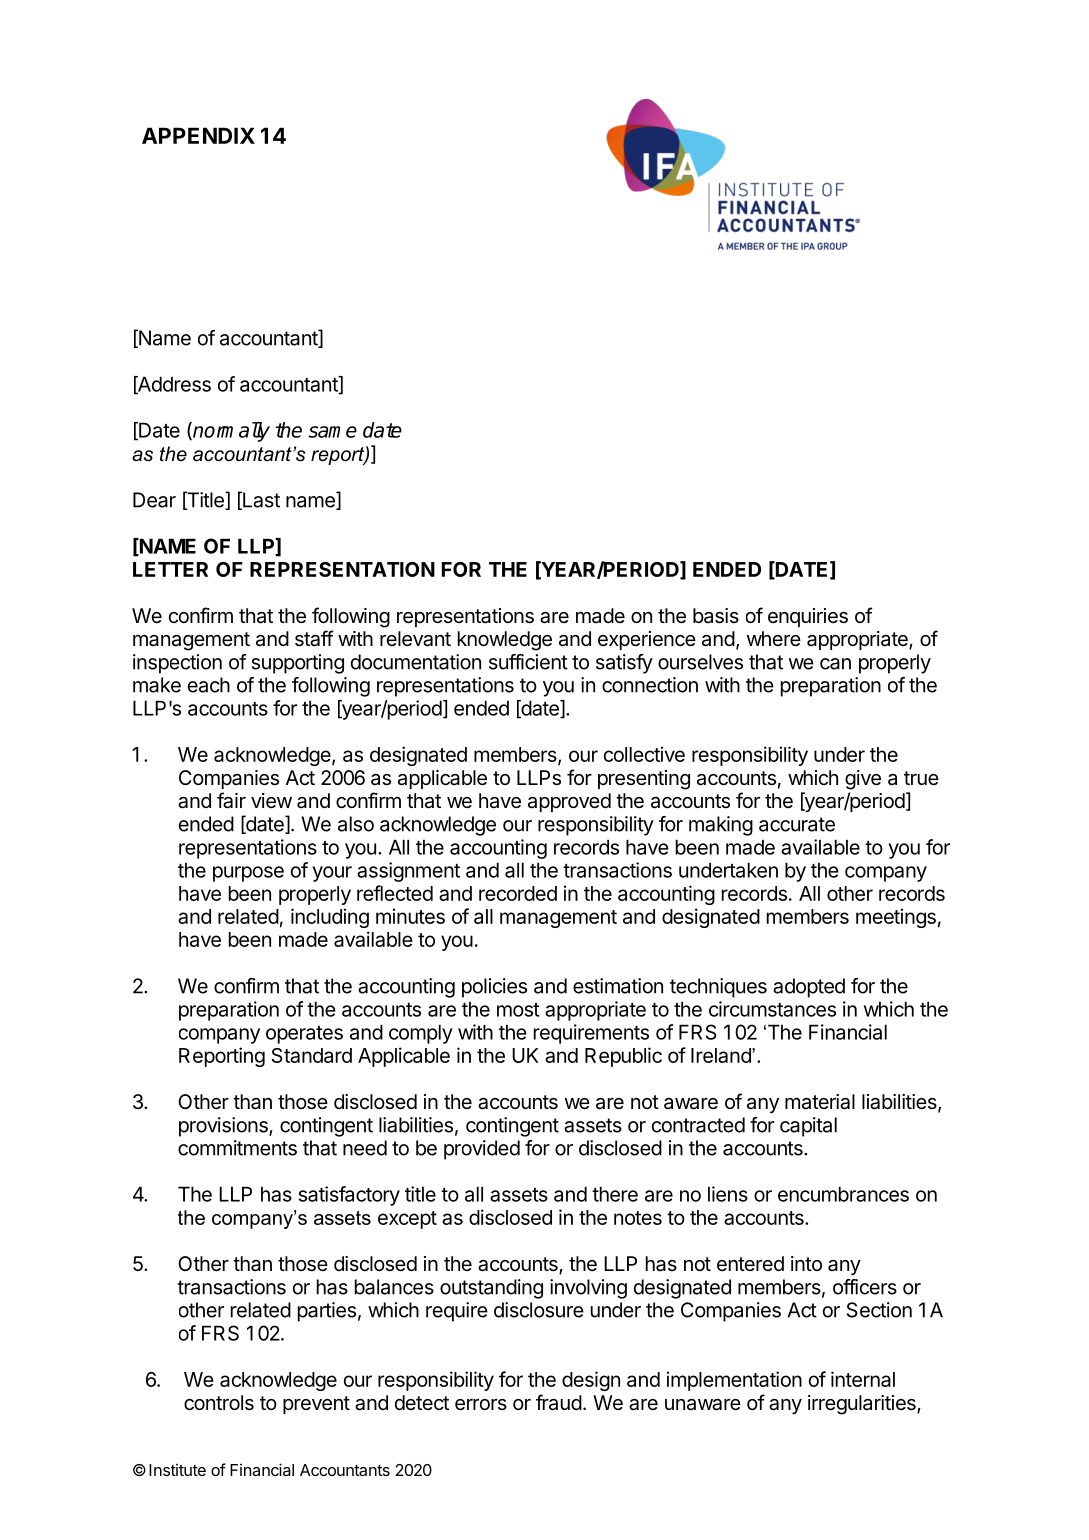  What do you see at coordinates (528, 662) in the screenshot?
I see `sufficient` at bounding box center [528, 662].
